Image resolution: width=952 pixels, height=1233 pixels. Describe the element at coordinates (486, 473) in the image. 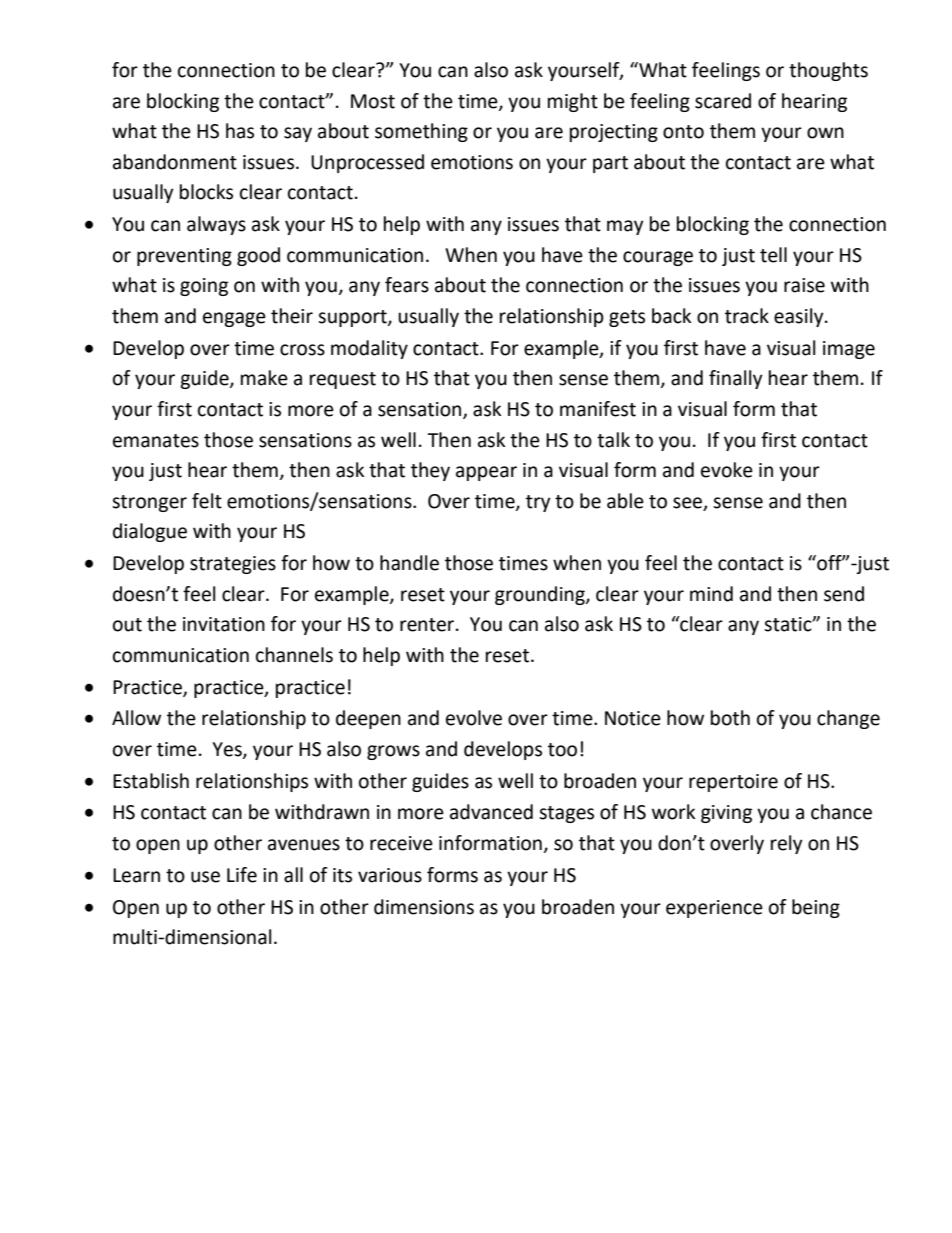

I see `appear` at that location.
